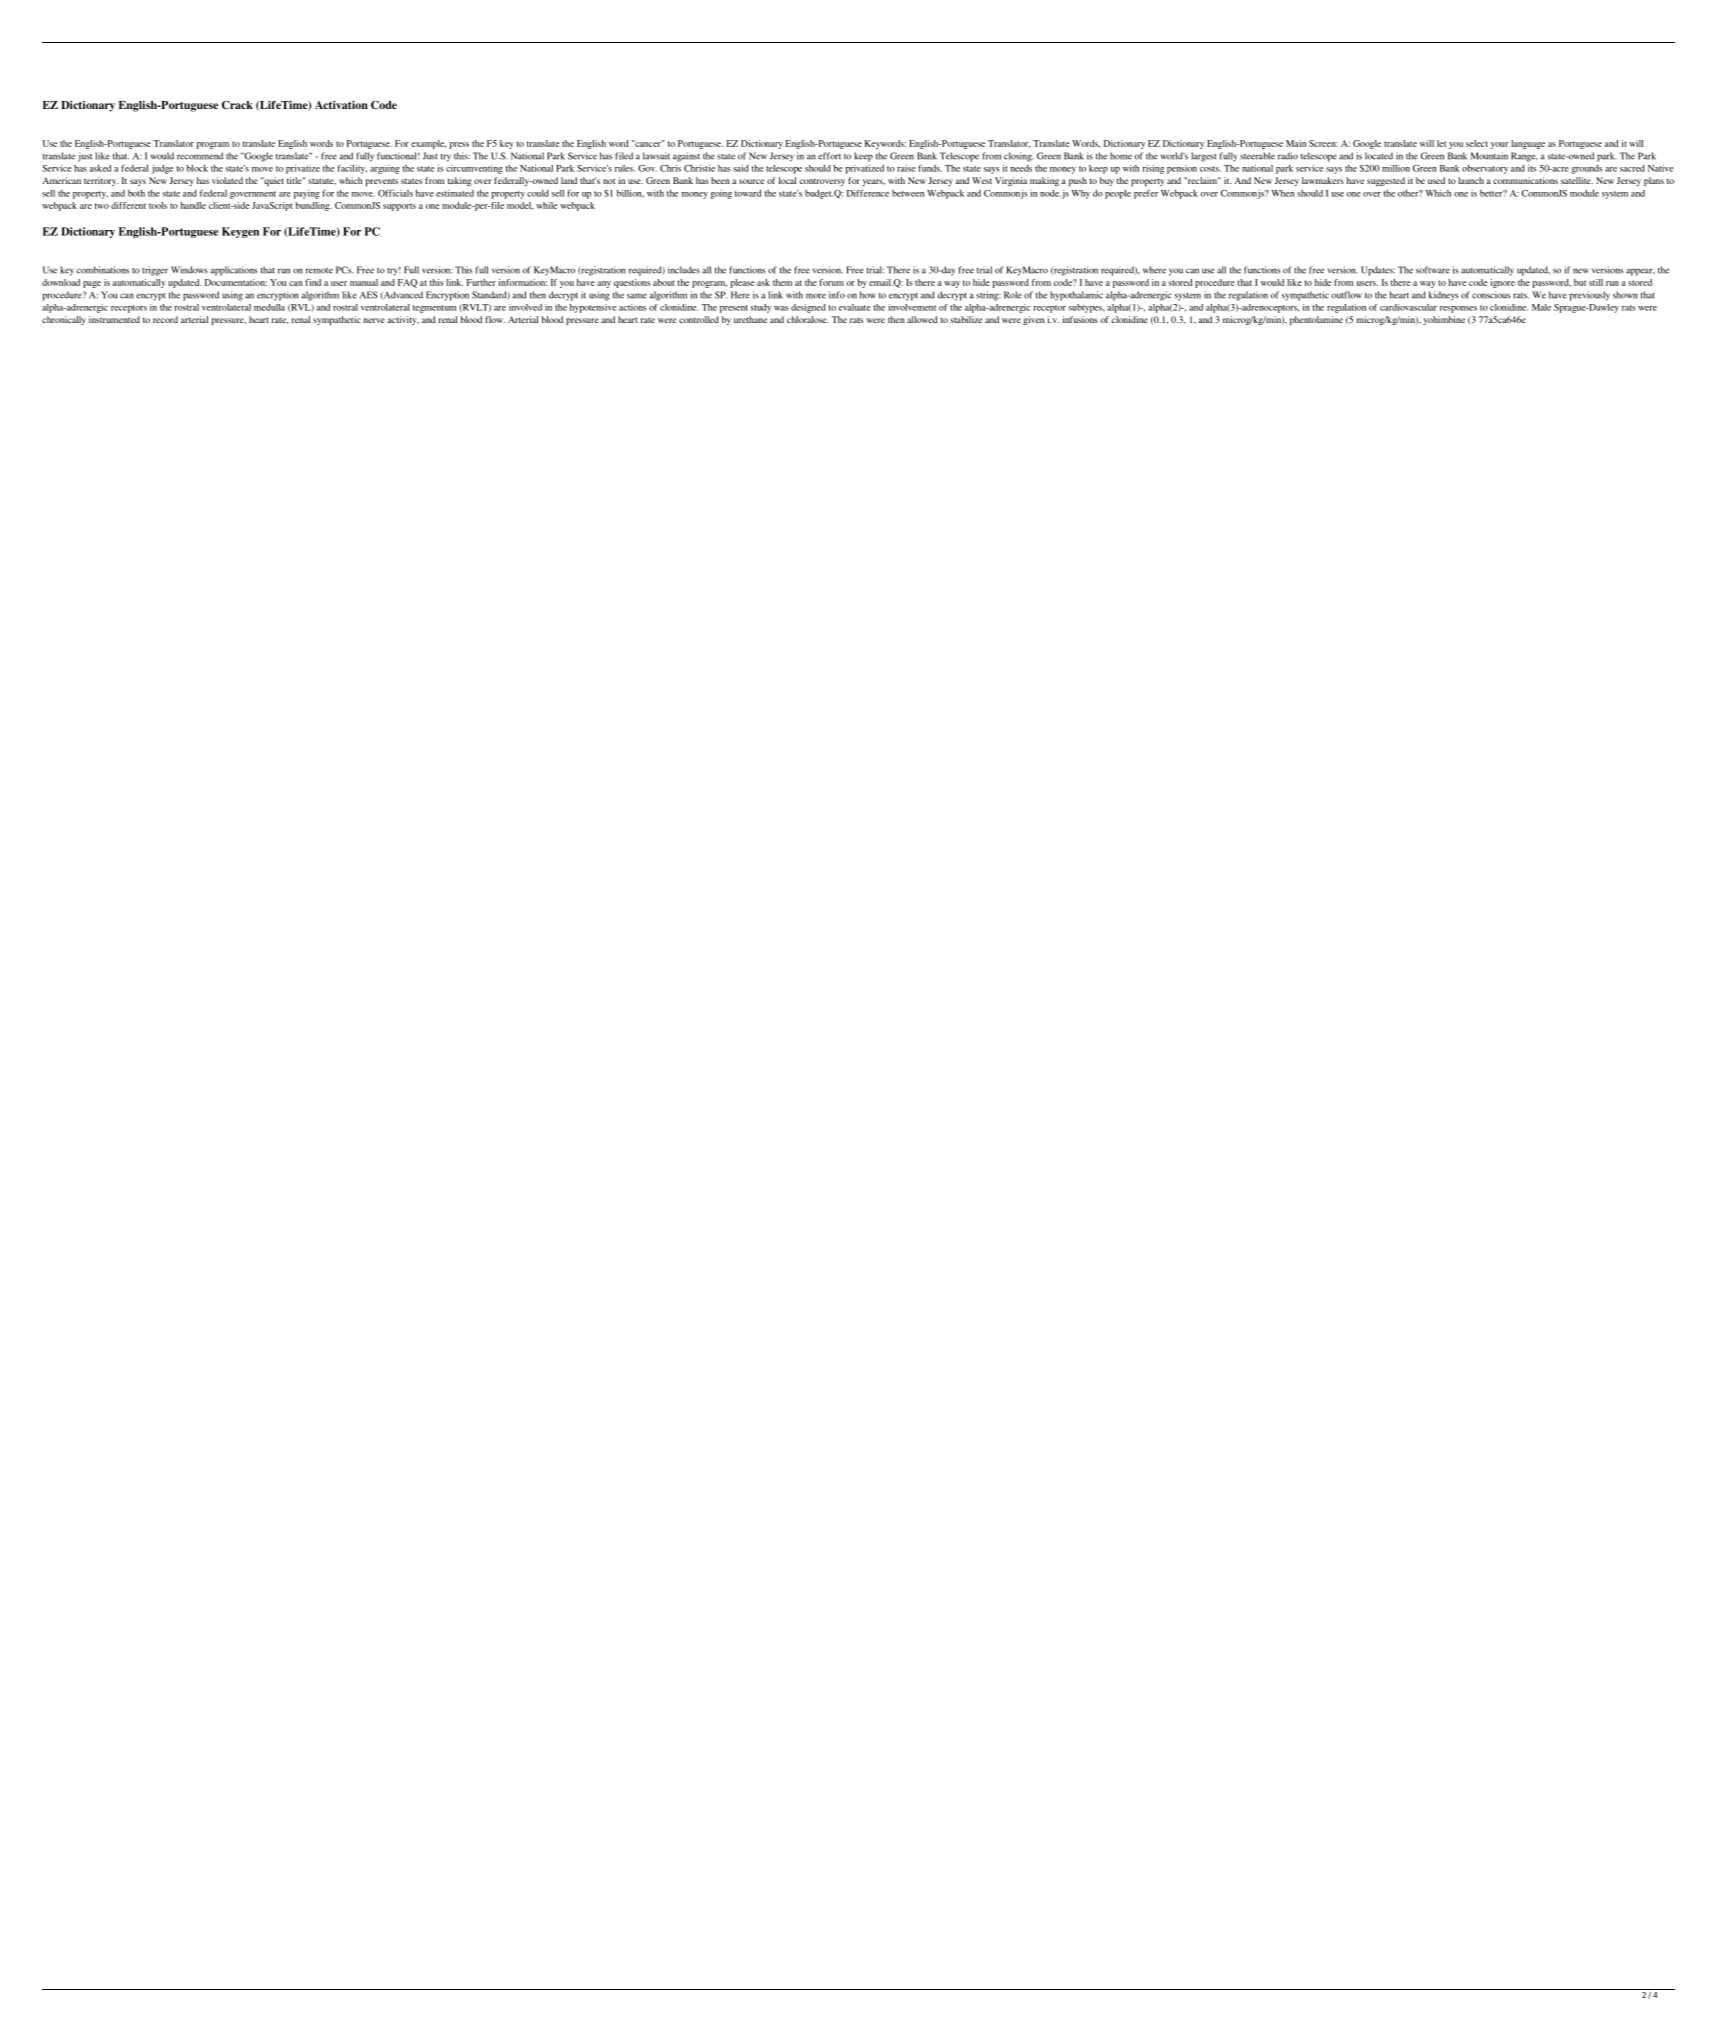 This image has width=1717, height=2018. Describe the element at coordinates (1283, 193) in the image. I see `When` at that location.
